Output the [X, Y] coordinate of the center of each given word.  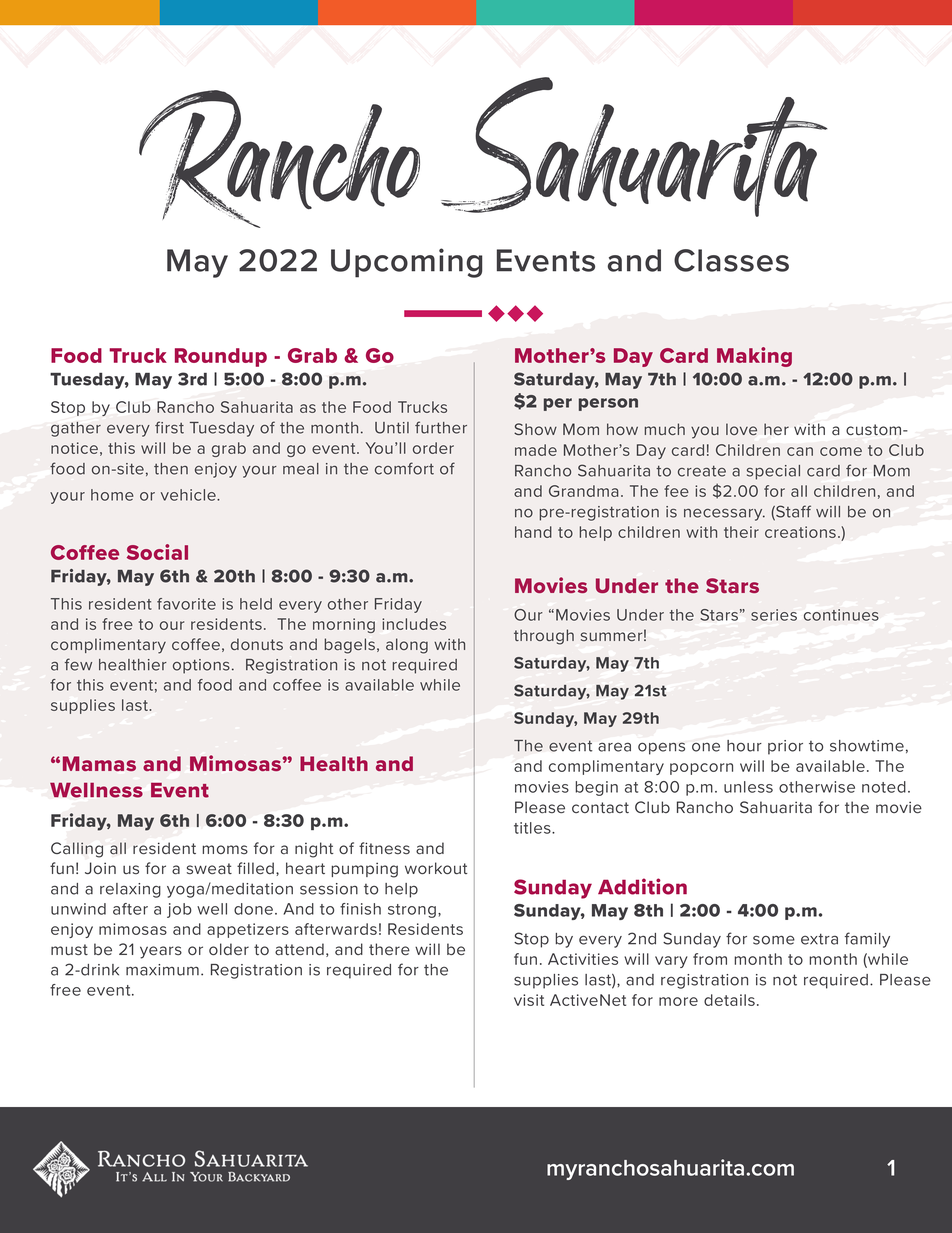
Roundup [221, 357]
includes [414, 624]
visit [529, 1000]
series [774, 615]
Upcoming [407, 263]
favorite [186, 604]
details [729, 1000]
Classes [731, 260]
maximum [162, 970]
